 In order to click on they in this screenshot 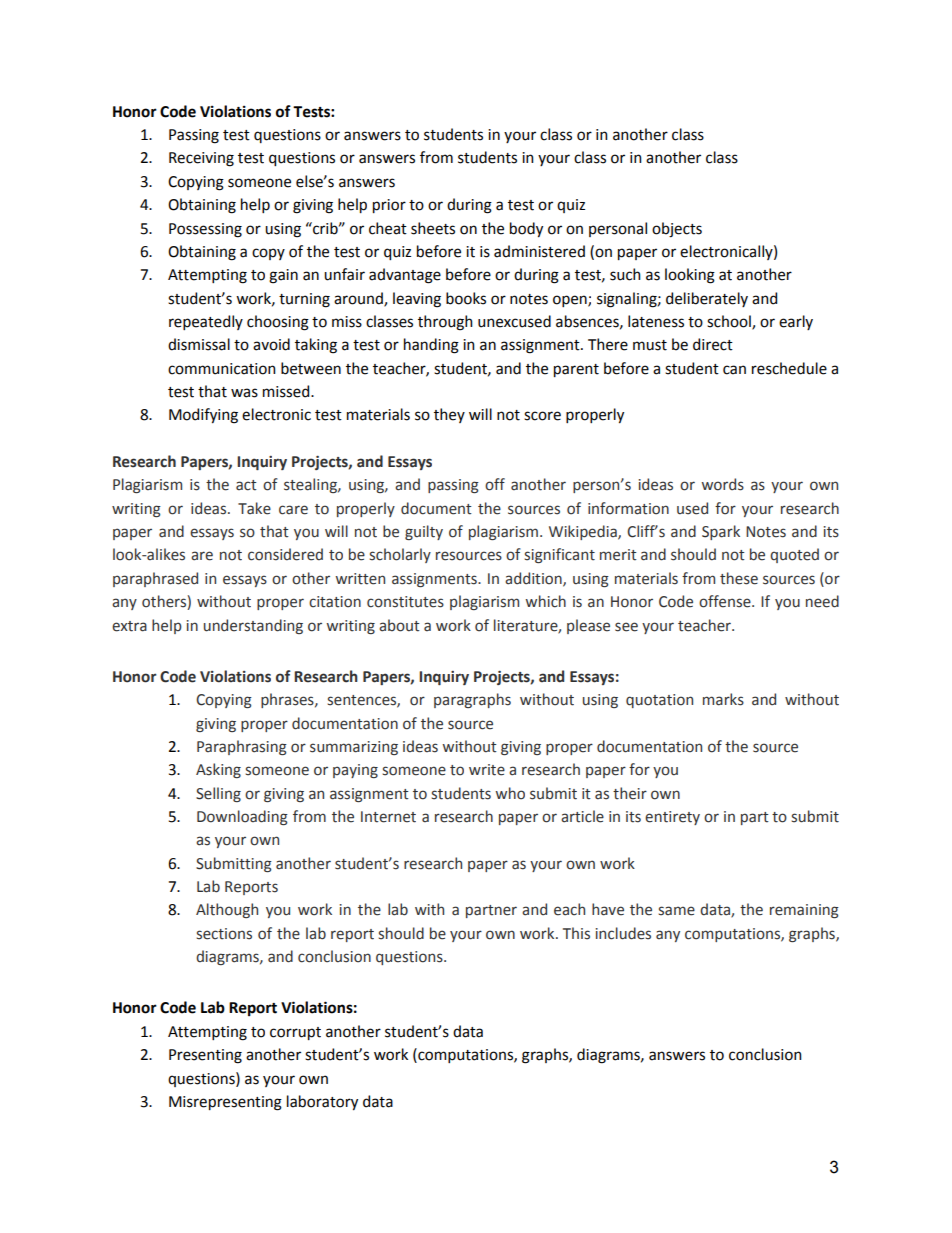, I will do `click(449, 415)`.
